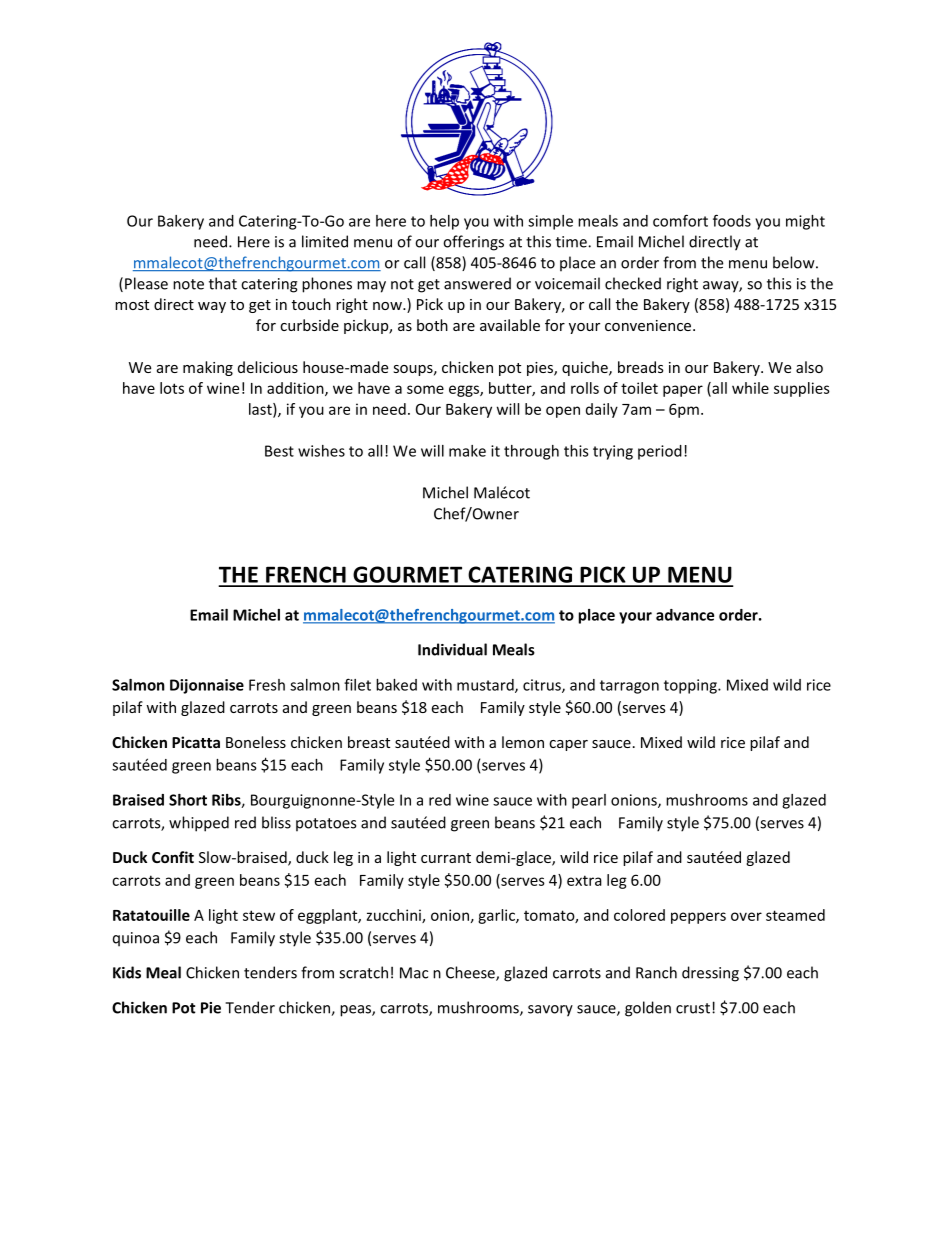  I want to click on dressing, so click(710, 974).
